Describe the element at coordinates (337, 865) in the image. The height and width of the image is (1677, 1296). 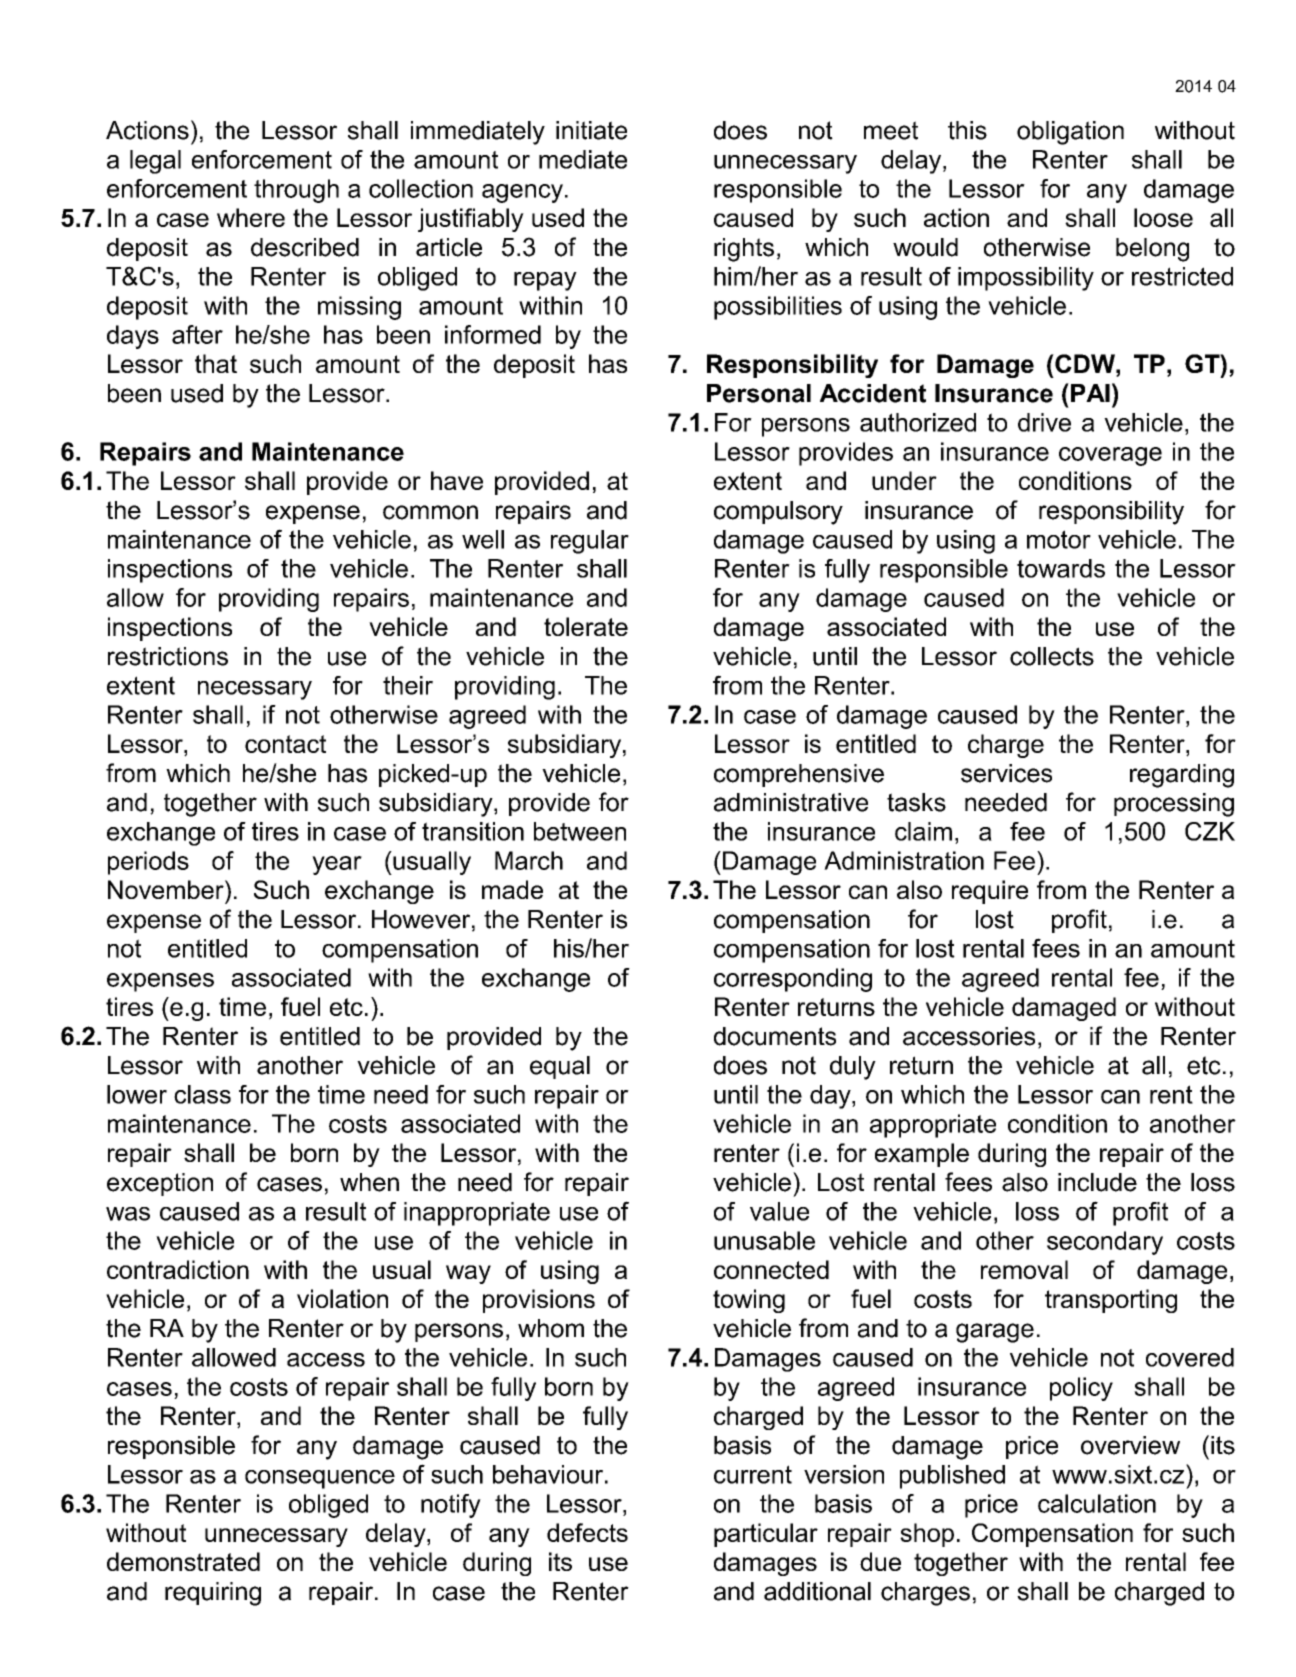
I see `year` at that location.
